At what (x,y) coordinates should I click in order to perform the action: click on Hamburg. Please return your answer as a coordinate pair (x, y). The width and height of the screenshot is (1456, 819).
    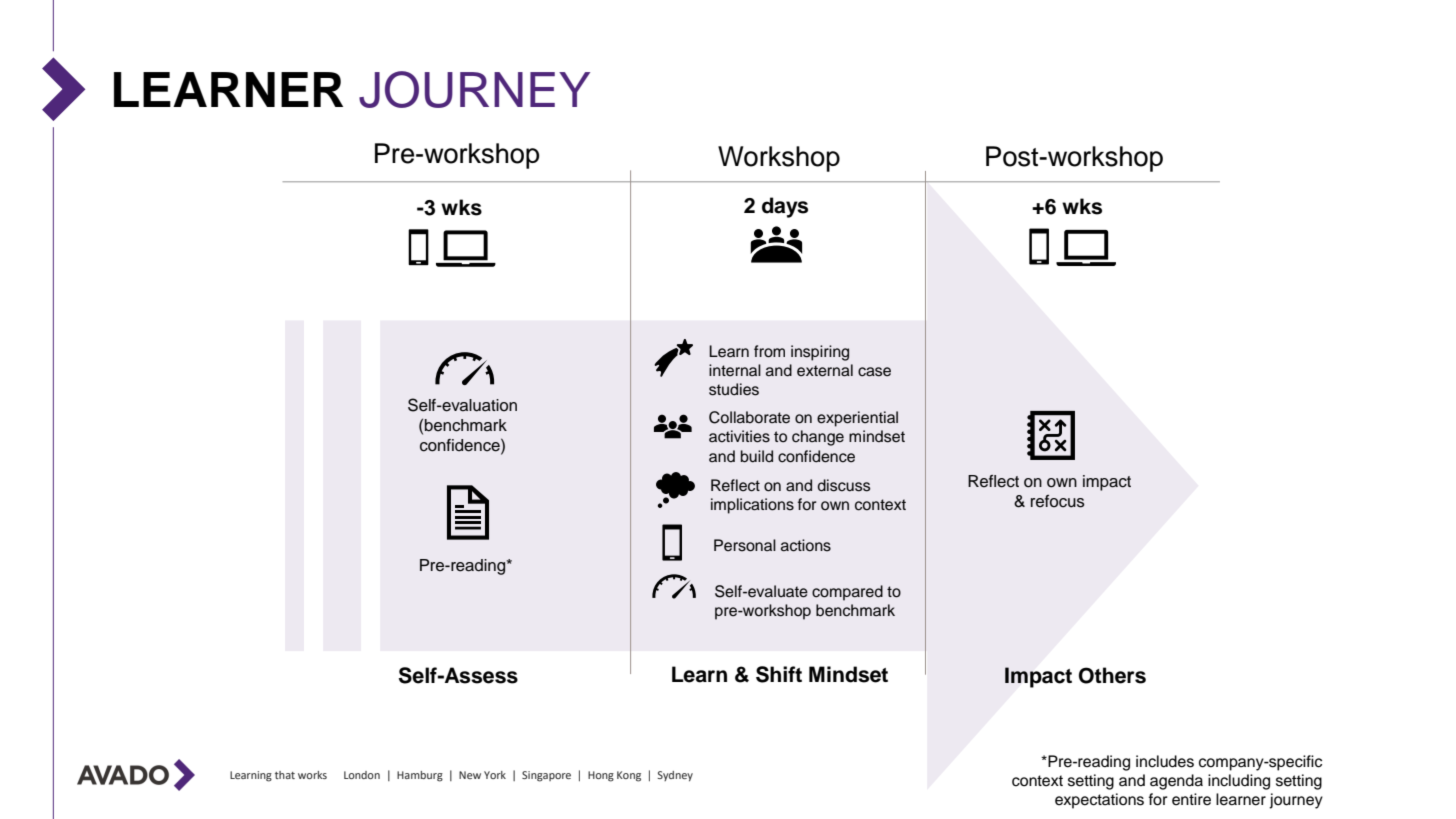
    Looking at the image, I should click on (420, 776).
